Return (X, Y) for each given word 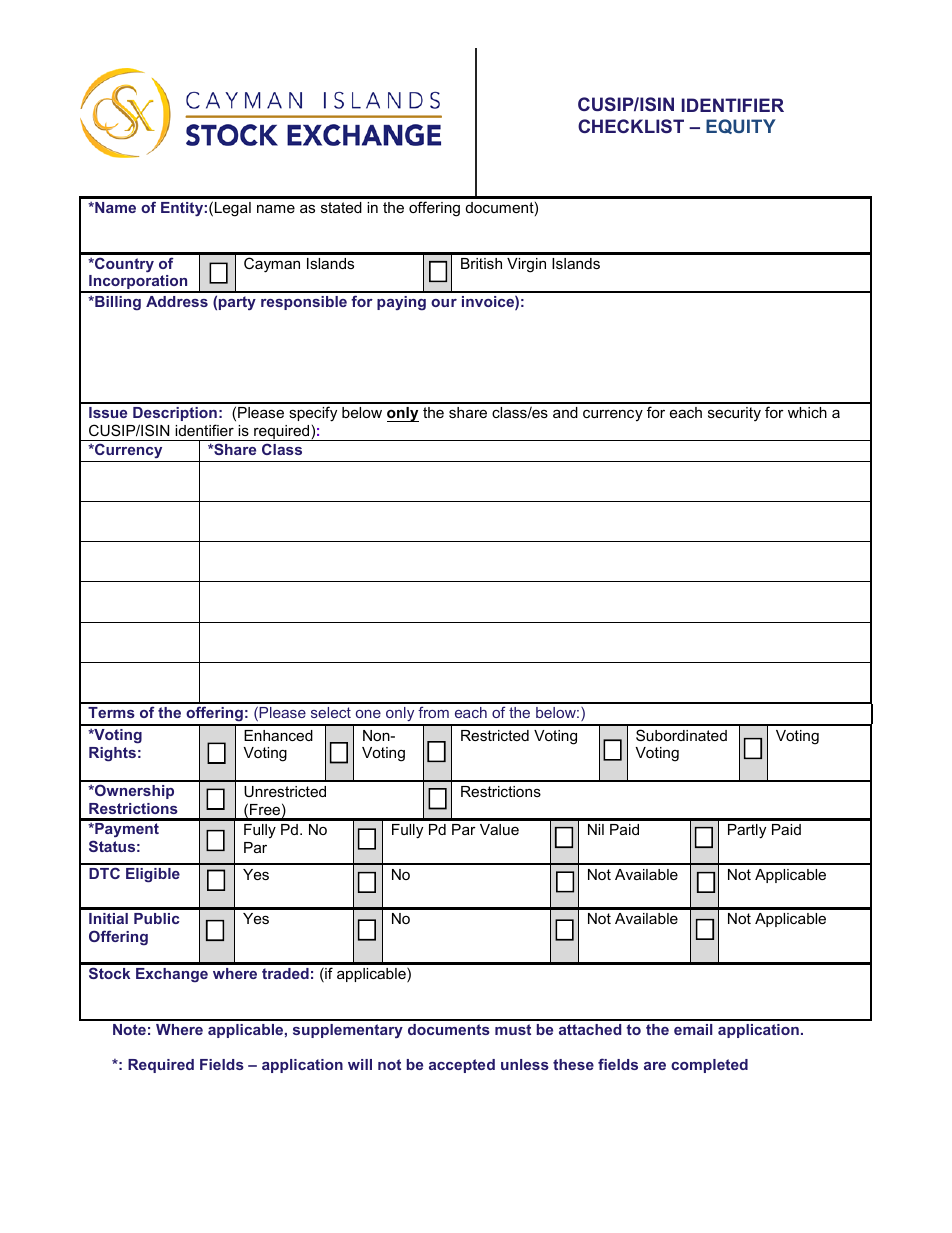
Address (177, 301)
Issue (108, 412)
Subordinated (681, 735)
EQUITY (741, 126)
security (734, 414)
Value (499, 829)
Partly (747, 831)
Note (129, 1029)
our (444, 303)
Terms (111, 712)
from (433, 712)
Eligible (153, 875)
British (481, 263)
